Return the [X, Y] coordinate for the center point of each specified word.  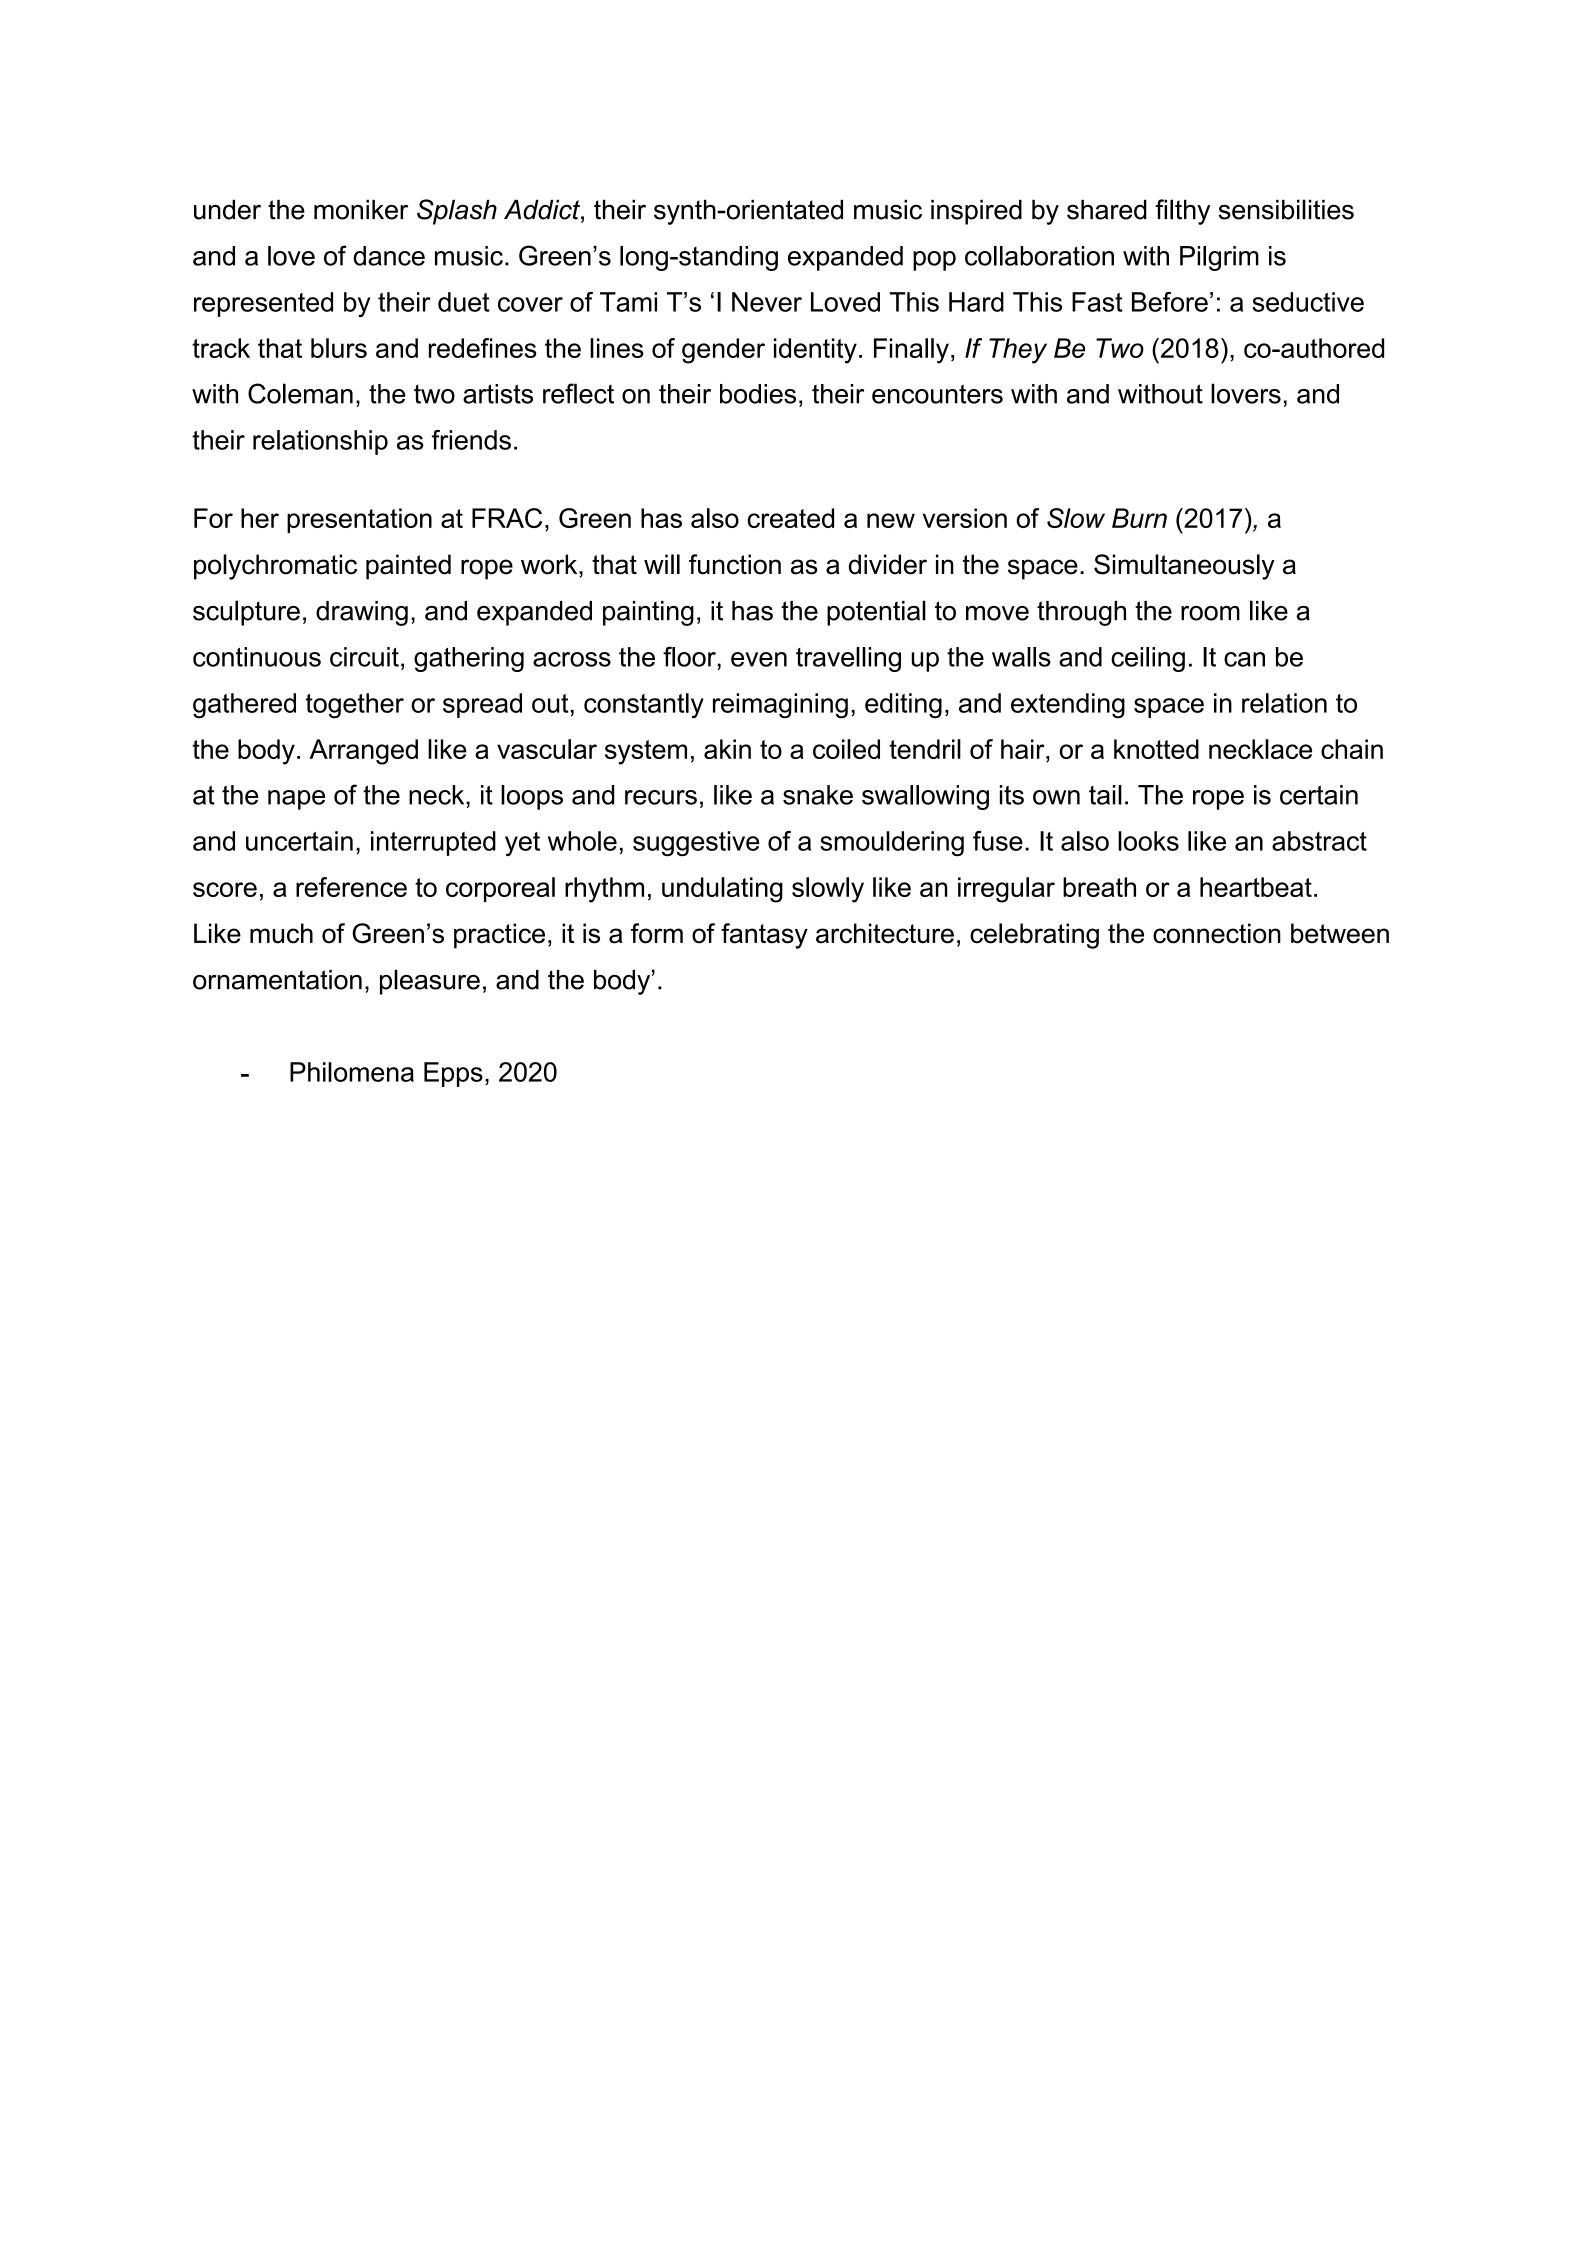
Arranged [364, 752]
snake [818, 795]
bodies [758, 394]
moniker [361, 209]
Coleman [300, 393]
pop [934, 261]
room [1210, 613]
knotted [1156, 749]
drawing [362, 613]
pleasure [430, 982]
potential [876, 613]
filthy [1182, 212]
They [1018, 351]
